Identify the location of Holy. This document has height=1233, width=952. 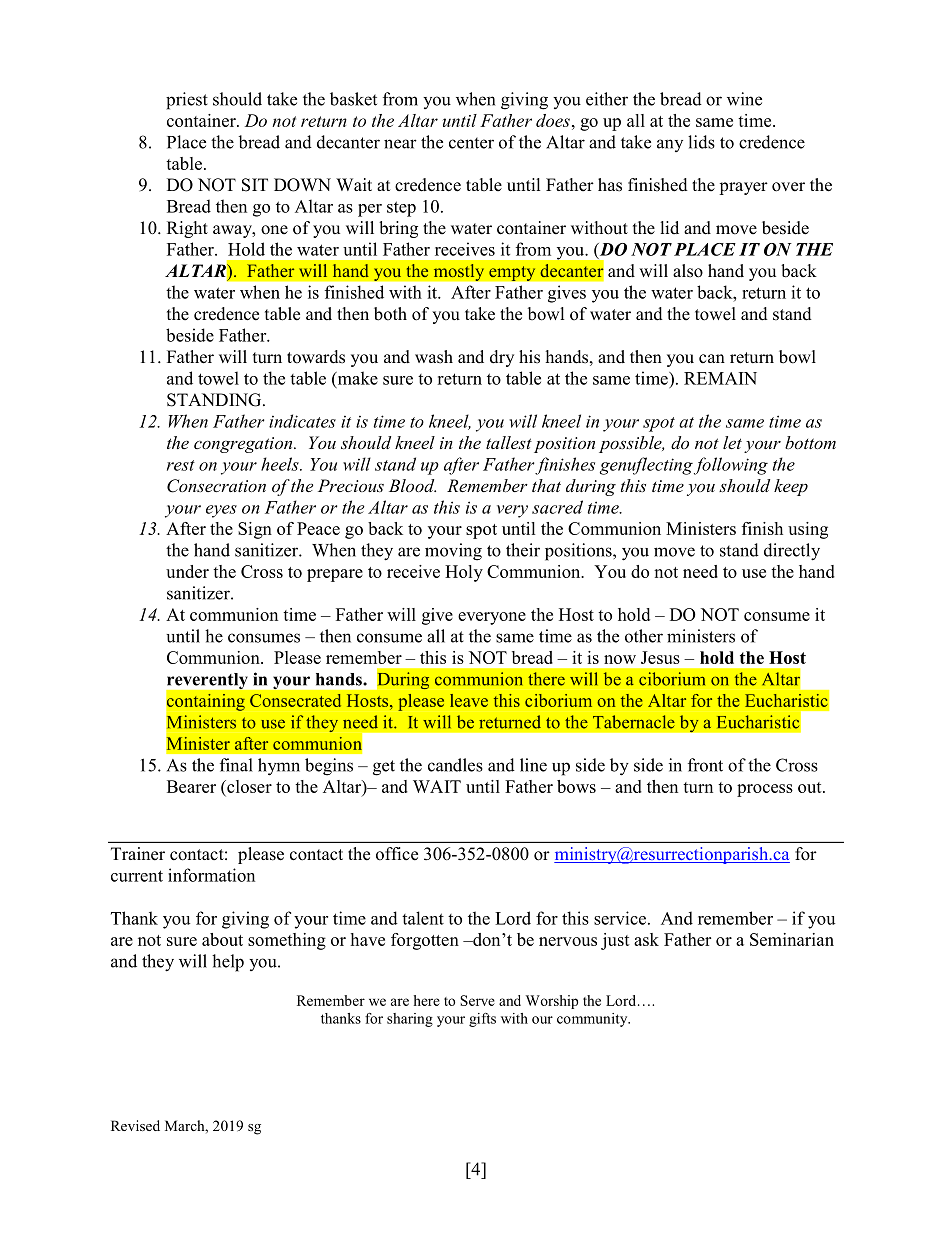
(464, 573).
